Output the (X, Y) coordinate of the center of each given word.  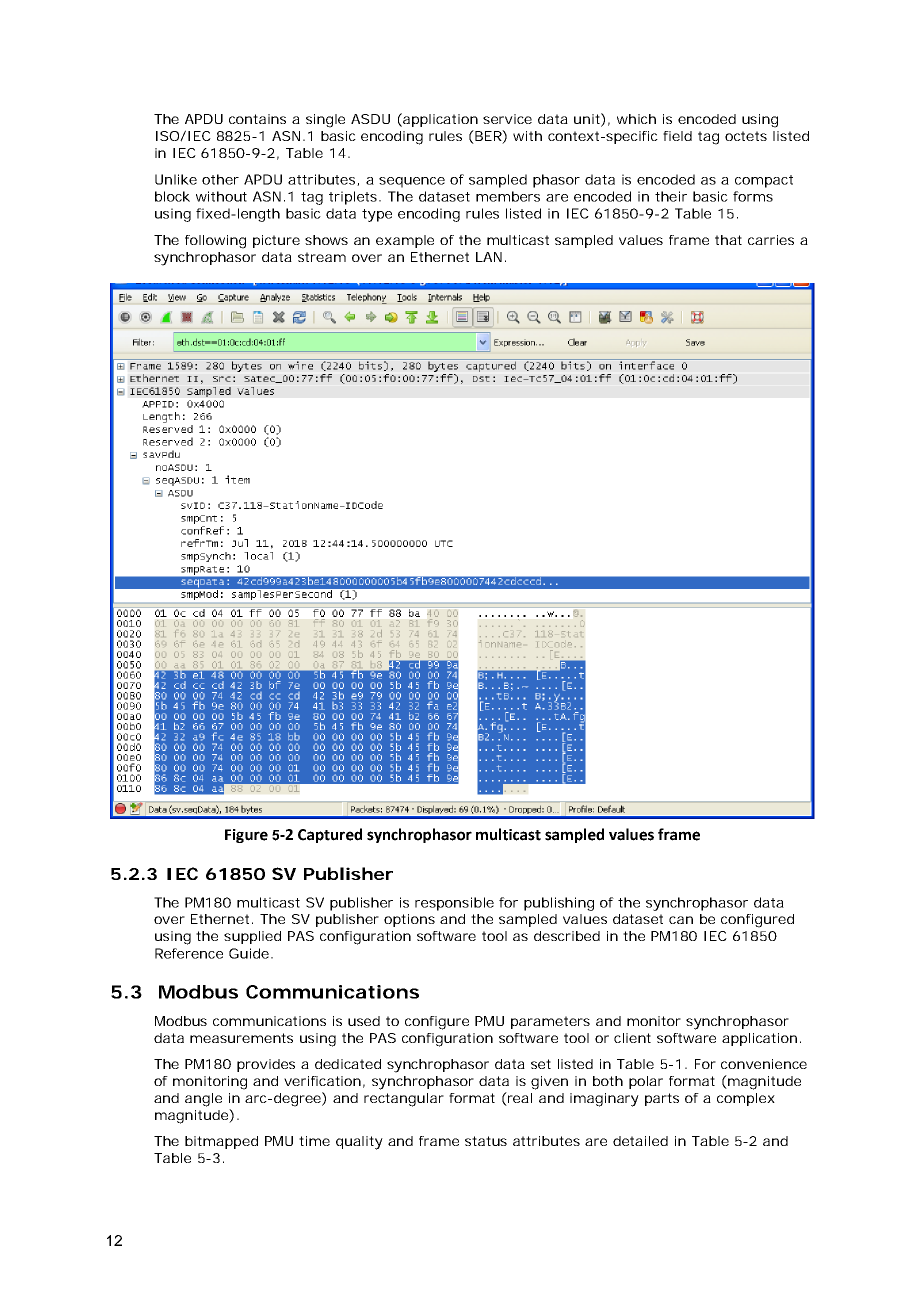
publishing (559, 904)
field (677, 136)
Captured (330, 835)
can (681, 920)
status (486, 1141)
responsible (454, 904)
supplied (252, 937)
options (409, 920)
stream (322, 257)
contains (257, 119)
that (728, 240)
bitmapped (221, 1142)
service (507, 119)
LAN (489, 257)
